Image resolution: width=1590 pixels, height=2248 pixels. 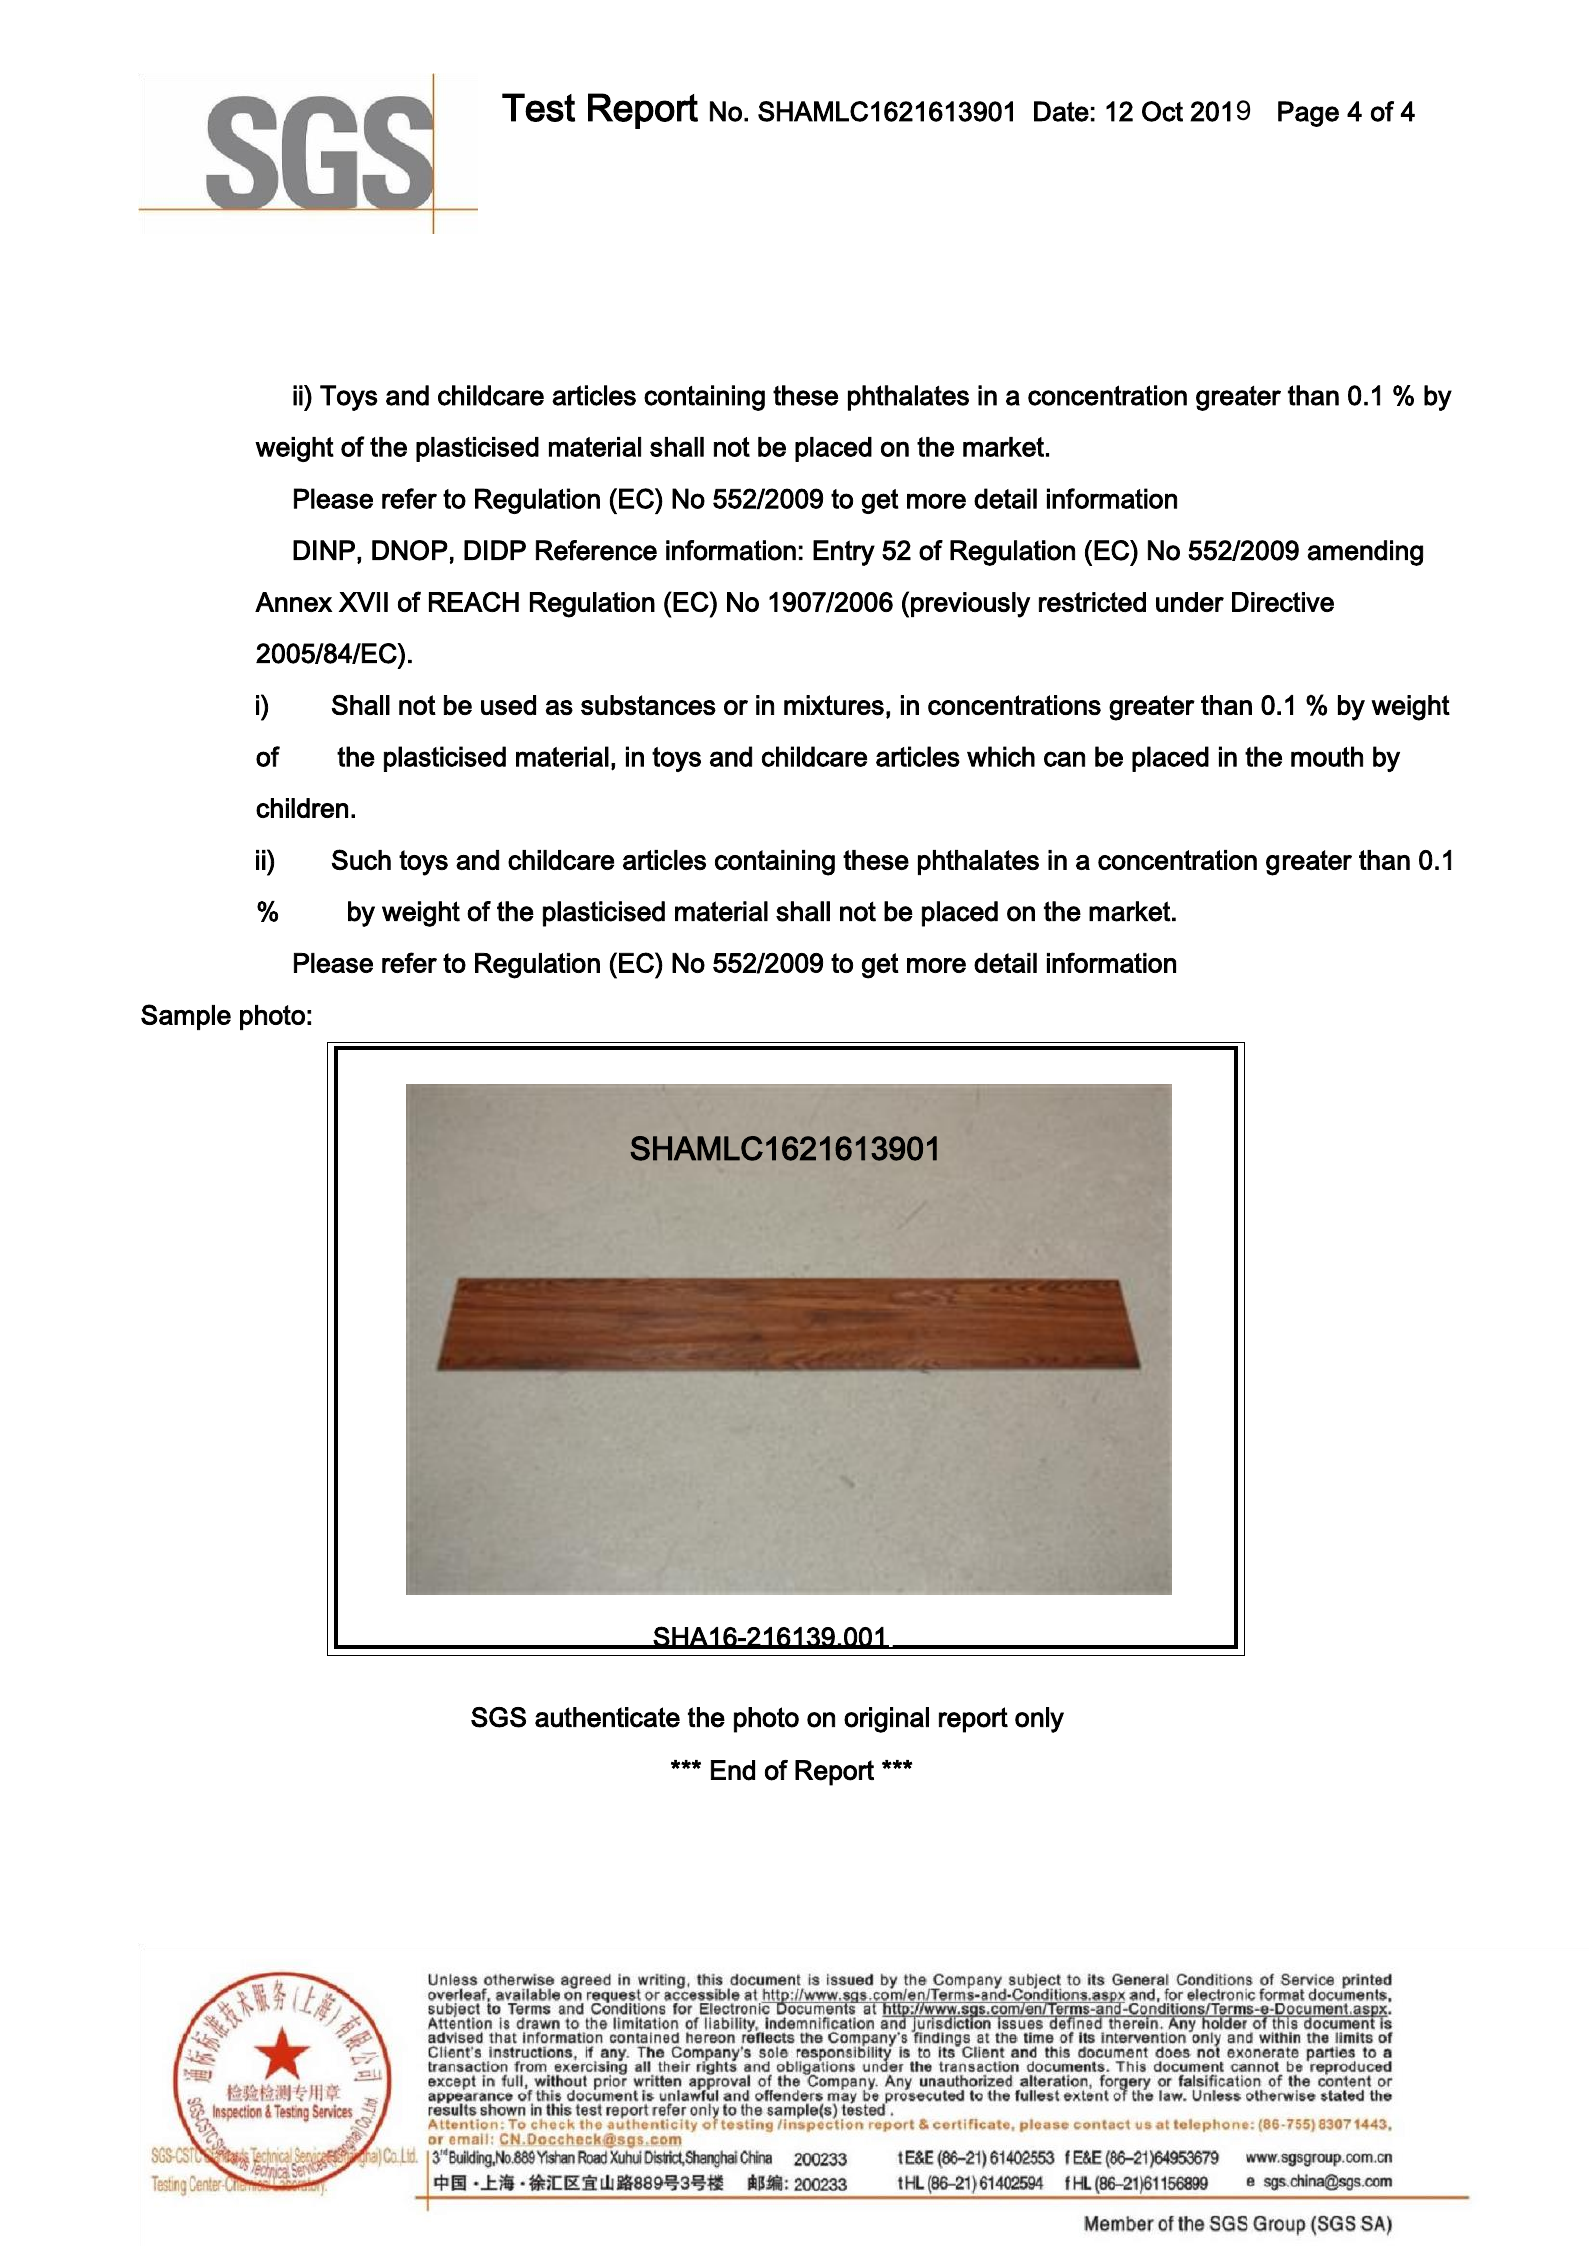 What do you see at coordinates (361, 859) in the image?
I see `Such` at bounding box center [361, 859].
